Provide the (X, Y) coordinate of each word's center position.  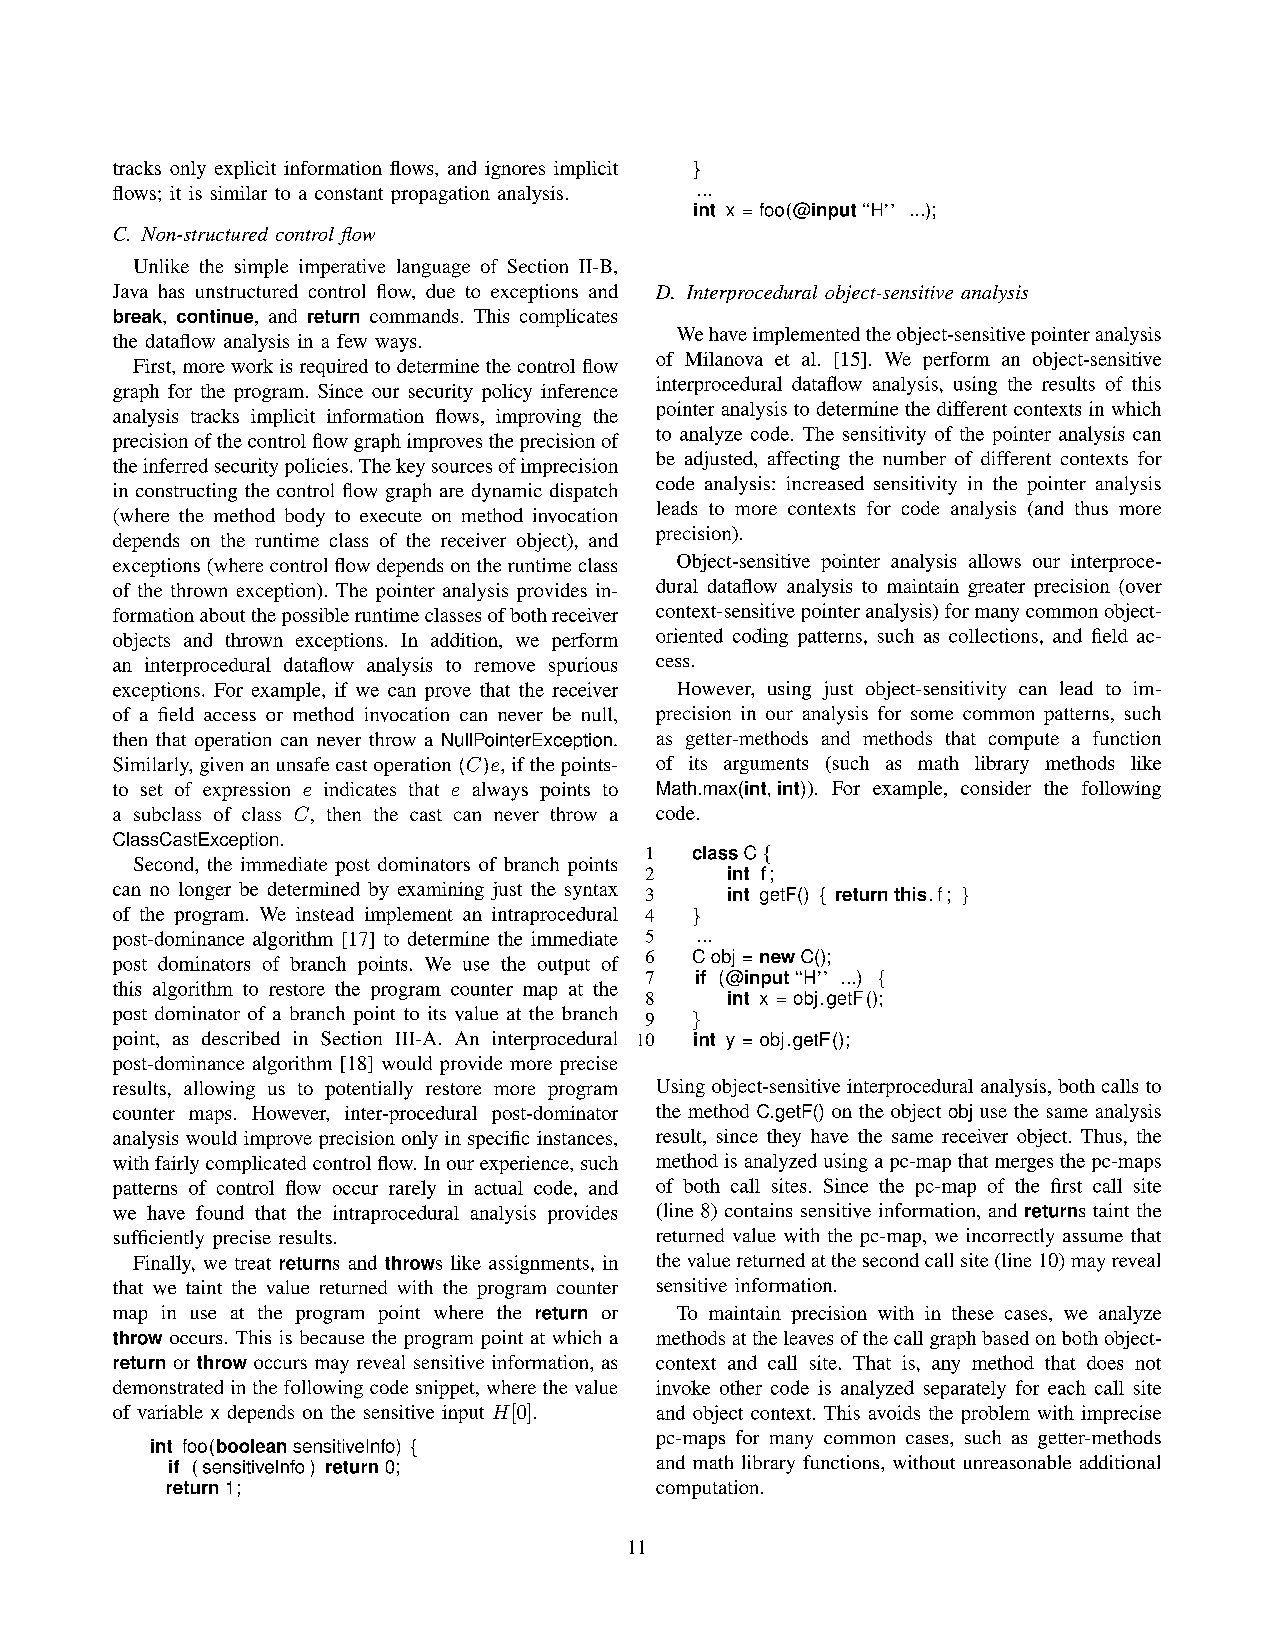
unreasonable (1017, 1462)
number (914, 458)
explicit (245, 170)
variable (170, 1412)
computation (709, 1489)
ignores (515, 170)
